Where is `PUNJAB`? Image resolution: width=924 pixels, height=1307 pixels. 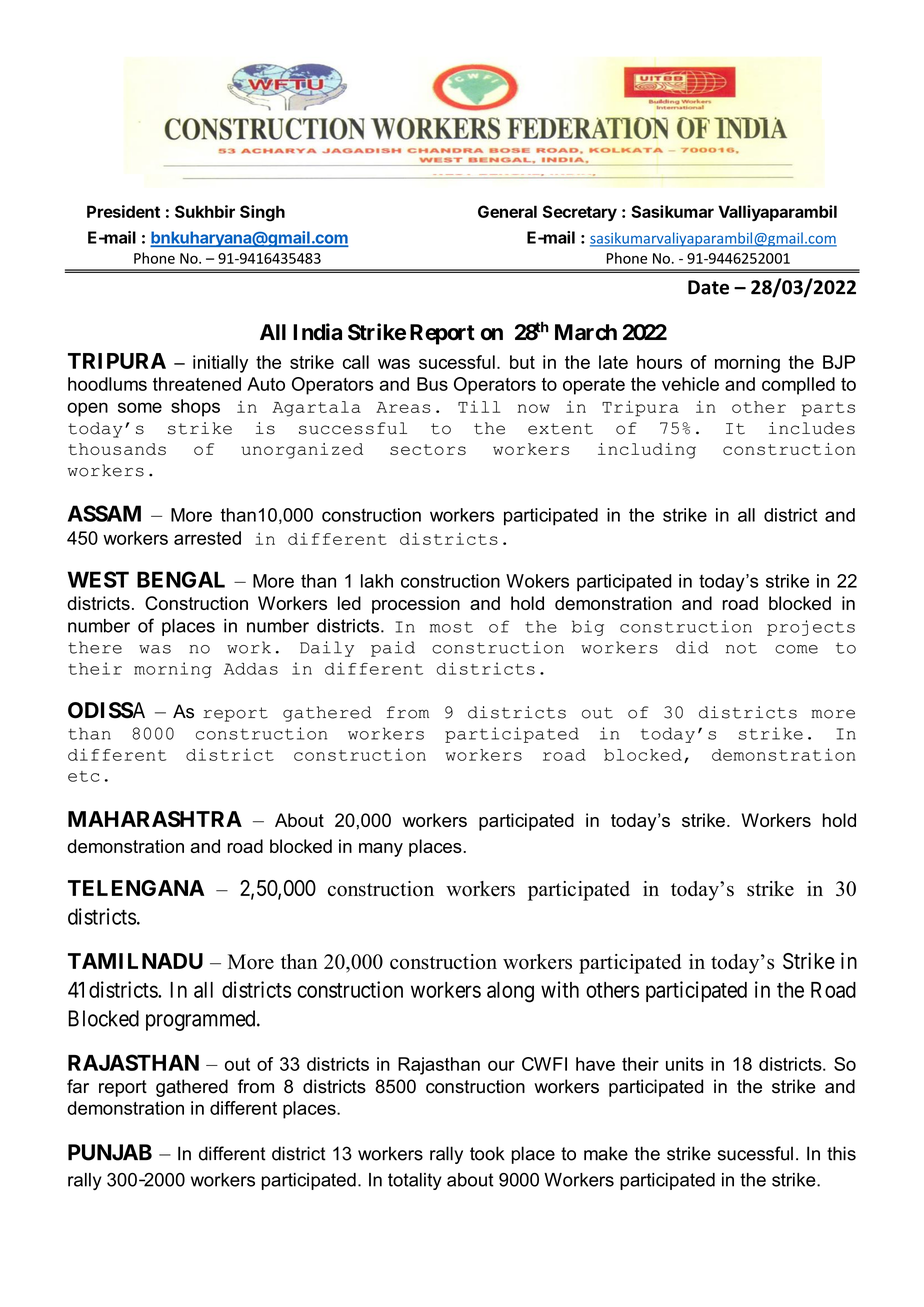
PUNJAB is located at coordinates (110, 1152).
